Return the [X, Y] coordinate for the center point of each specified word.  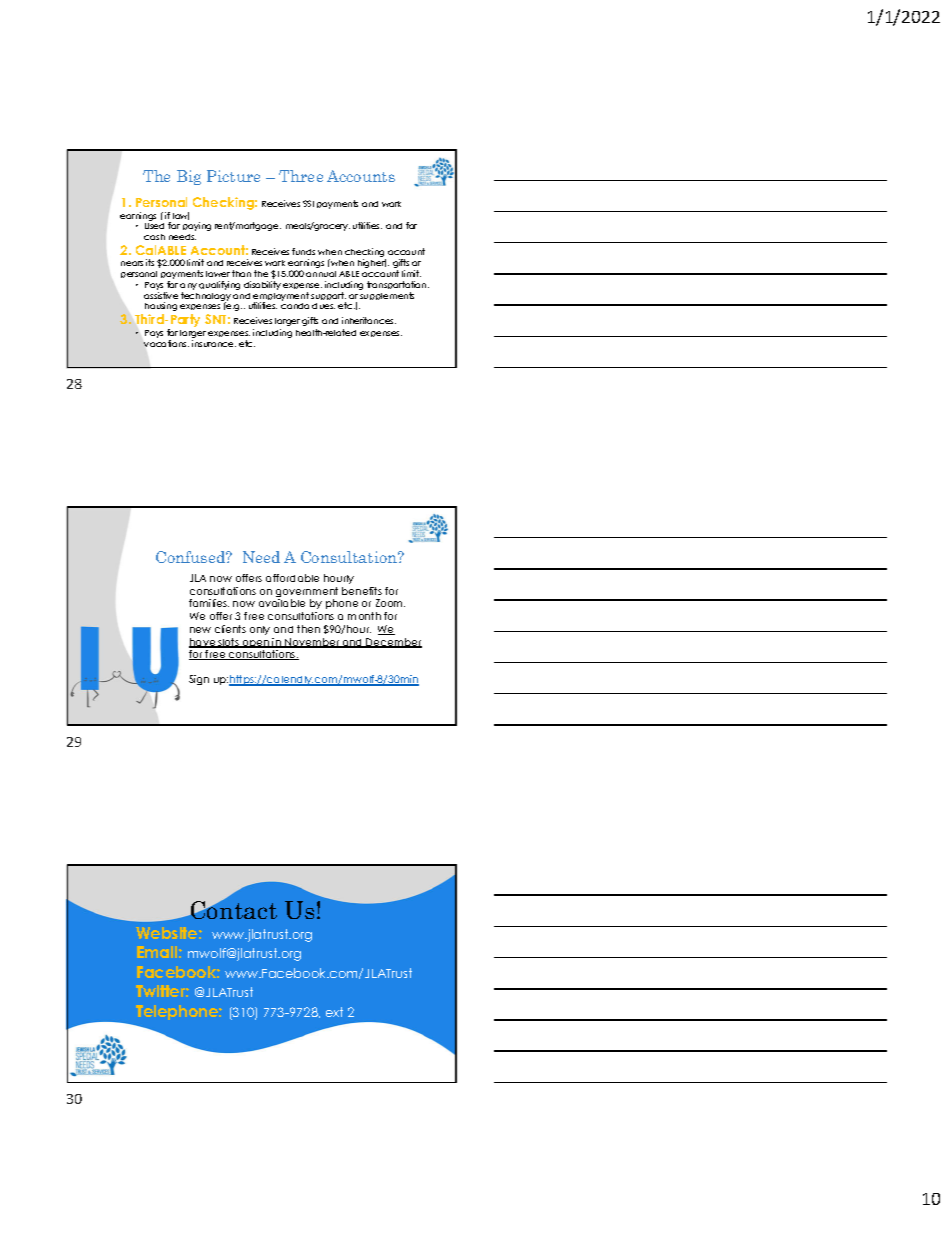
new [200, 630]
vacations [166, 343]
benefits [362, 591]
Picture [233, 176]
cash [154, 237]
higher [372, 263]
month [364, 616]
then [308, 629]
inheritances [369, 320]
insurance [214, 343]
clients [230, 629]
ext [334, 1012]
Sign [199, 680]
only [260, 630]
